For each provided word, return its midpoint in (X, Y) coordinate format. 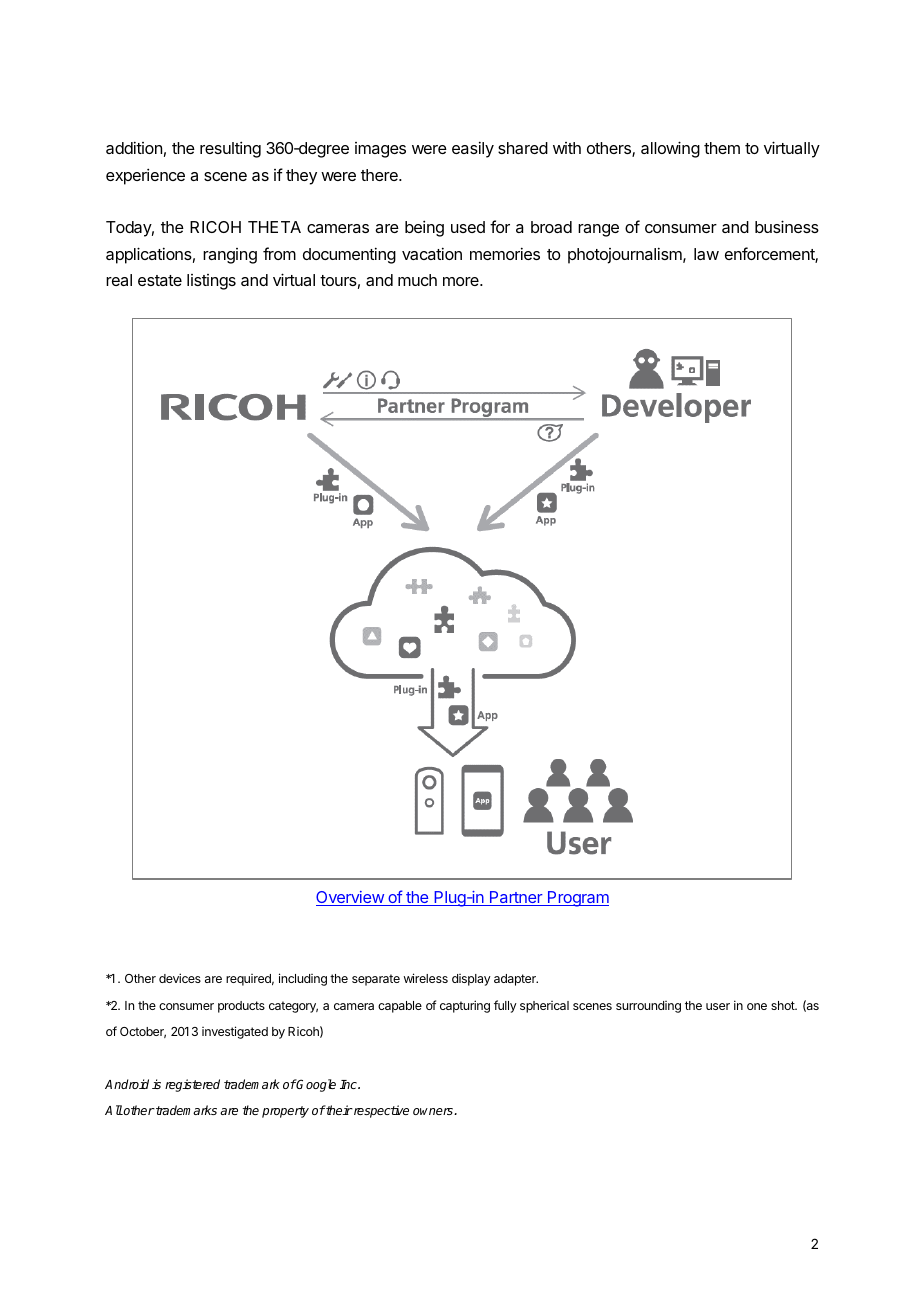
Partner (516, 898)
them (722, 148)
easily (473, 149)
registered (192, 1085)
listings (211, 282)
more (462, 281)
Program (577, 899)
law (706, 254)
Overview (351, 898)
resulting (230, 149)
